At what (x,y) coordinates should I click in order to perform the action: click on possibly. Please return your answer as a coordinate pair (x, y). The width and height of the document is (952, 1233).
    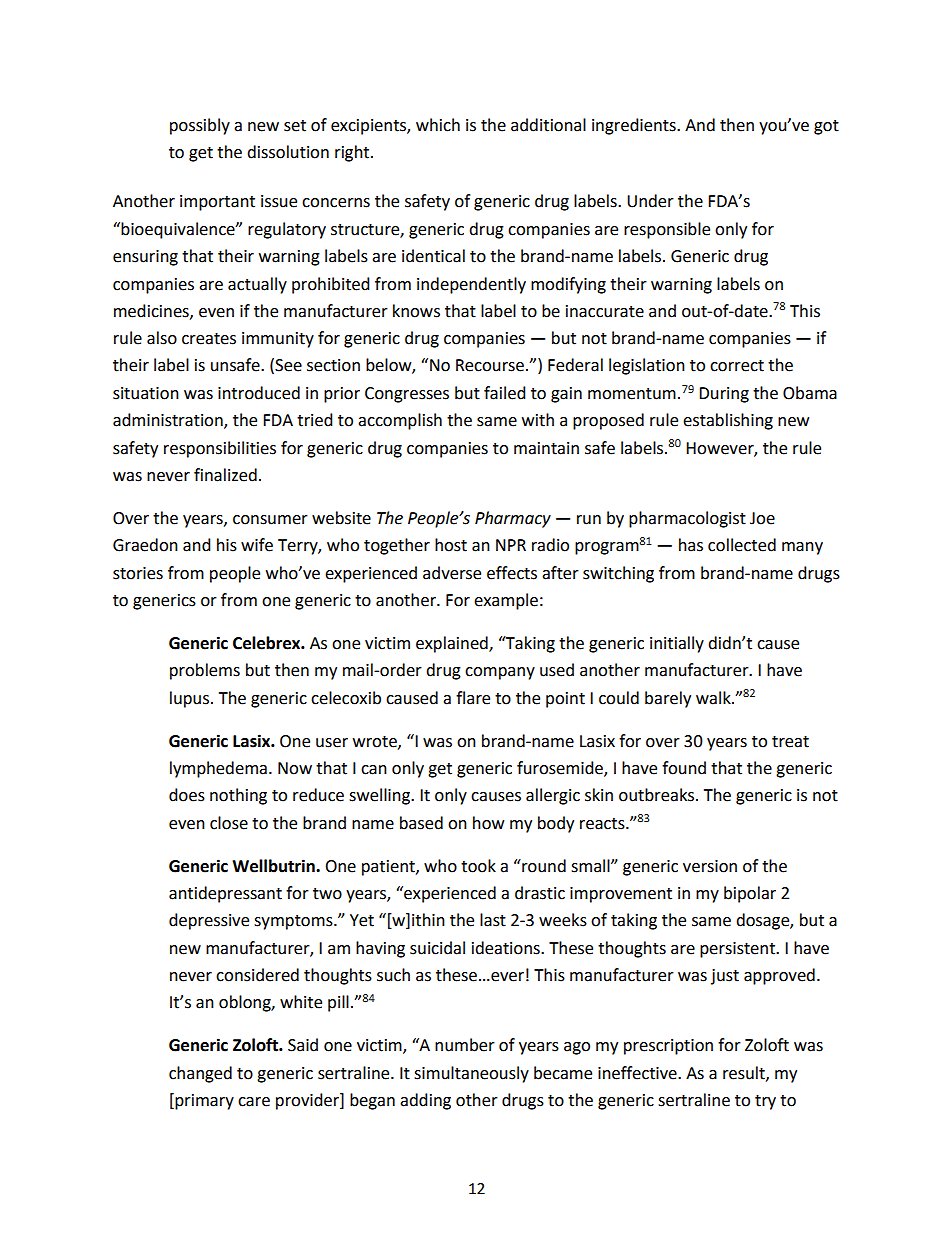
    Looking at the image, I should click on (200, 126).
